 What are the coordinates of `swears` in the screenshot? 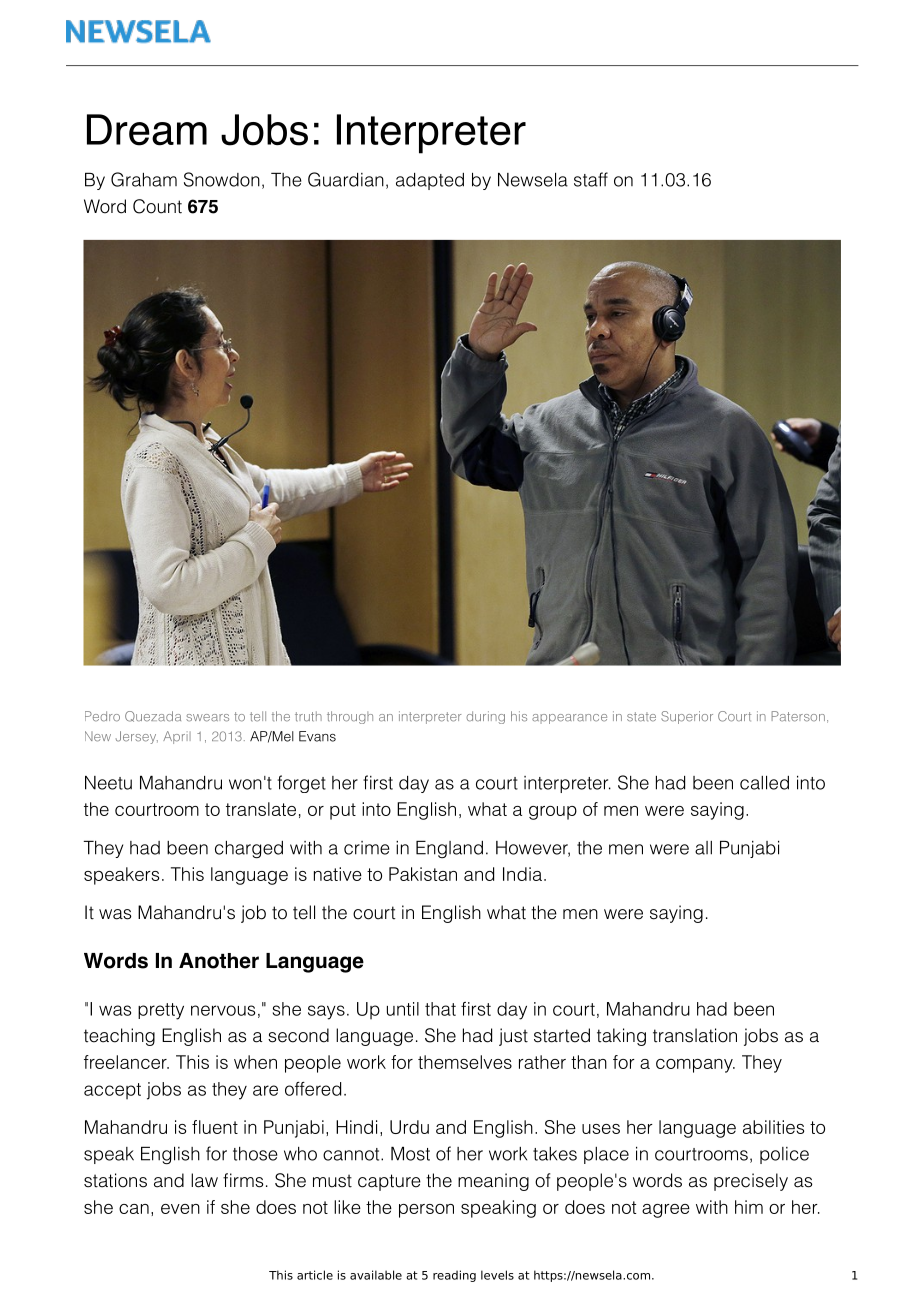 It's located at (207, 718).
